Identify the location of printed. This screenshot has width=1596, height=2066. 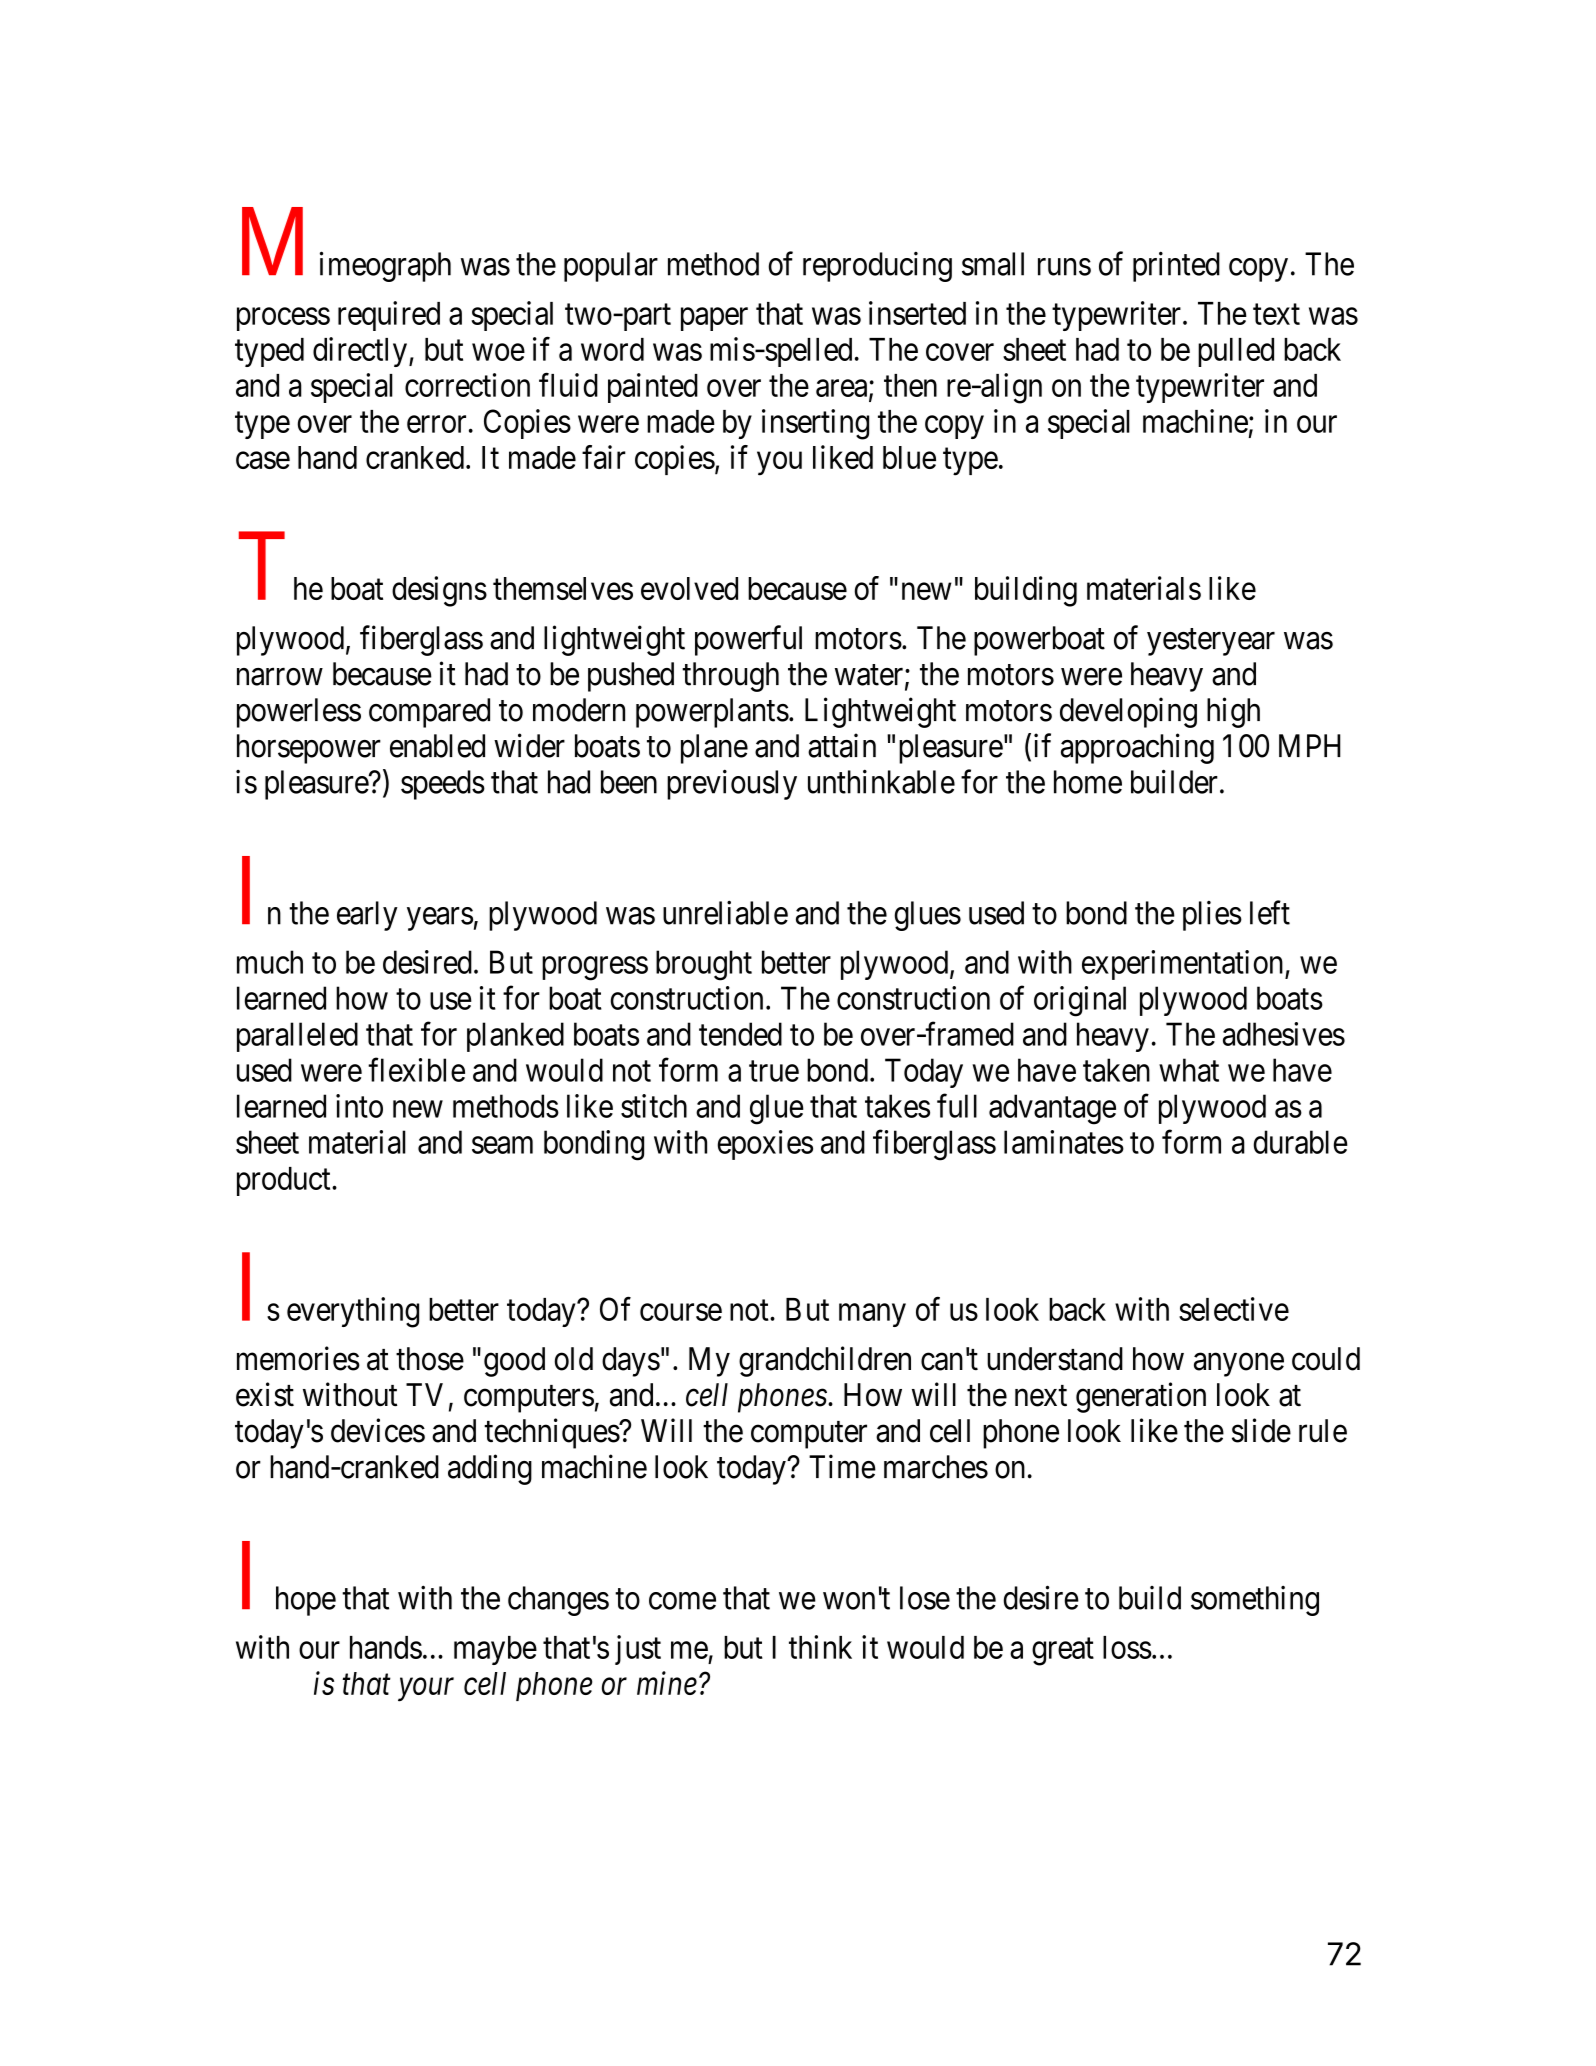
(1176, 266).
